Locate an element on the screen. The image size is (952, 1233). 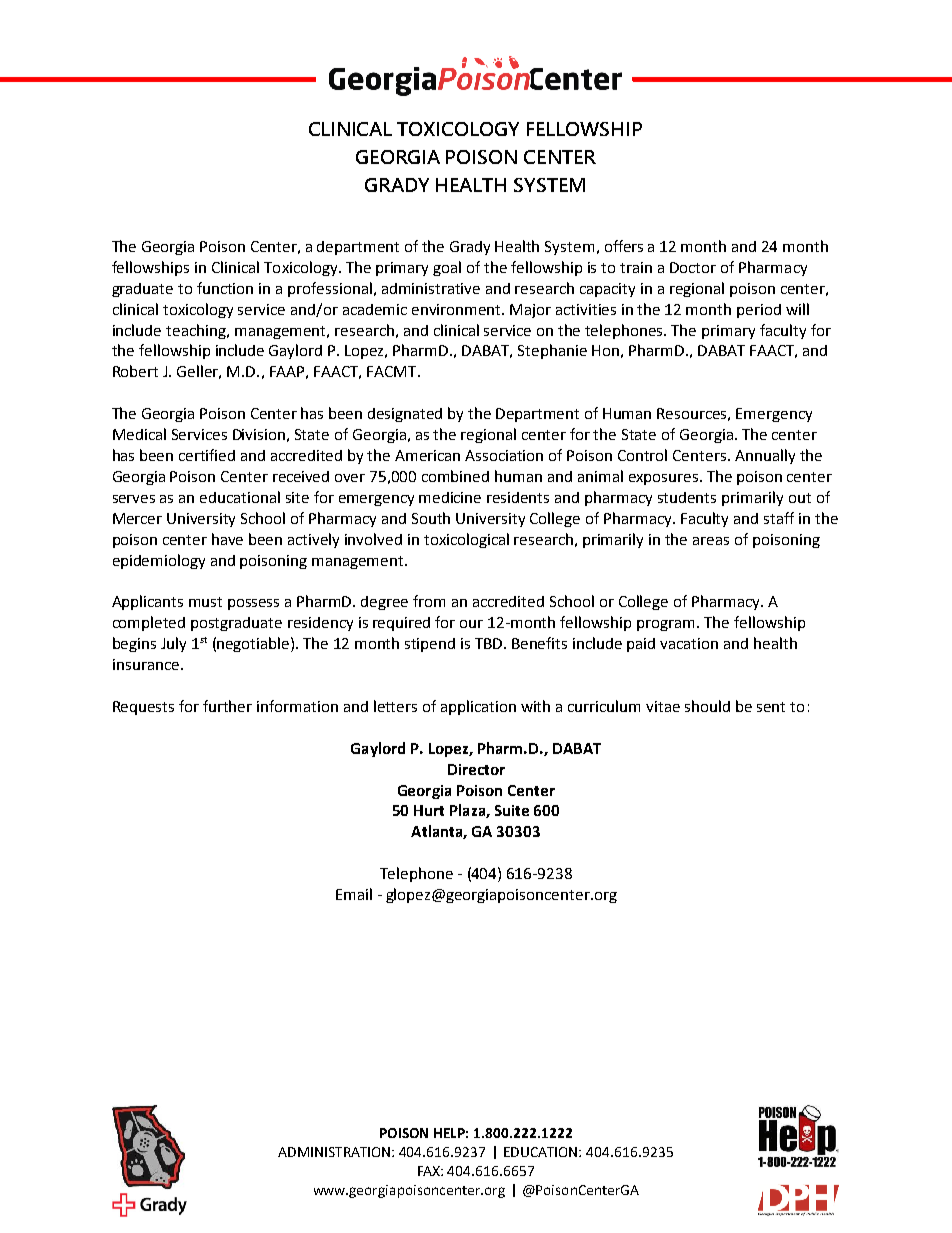
ADMINISTRATION is located at coordinates (335, 1152).
